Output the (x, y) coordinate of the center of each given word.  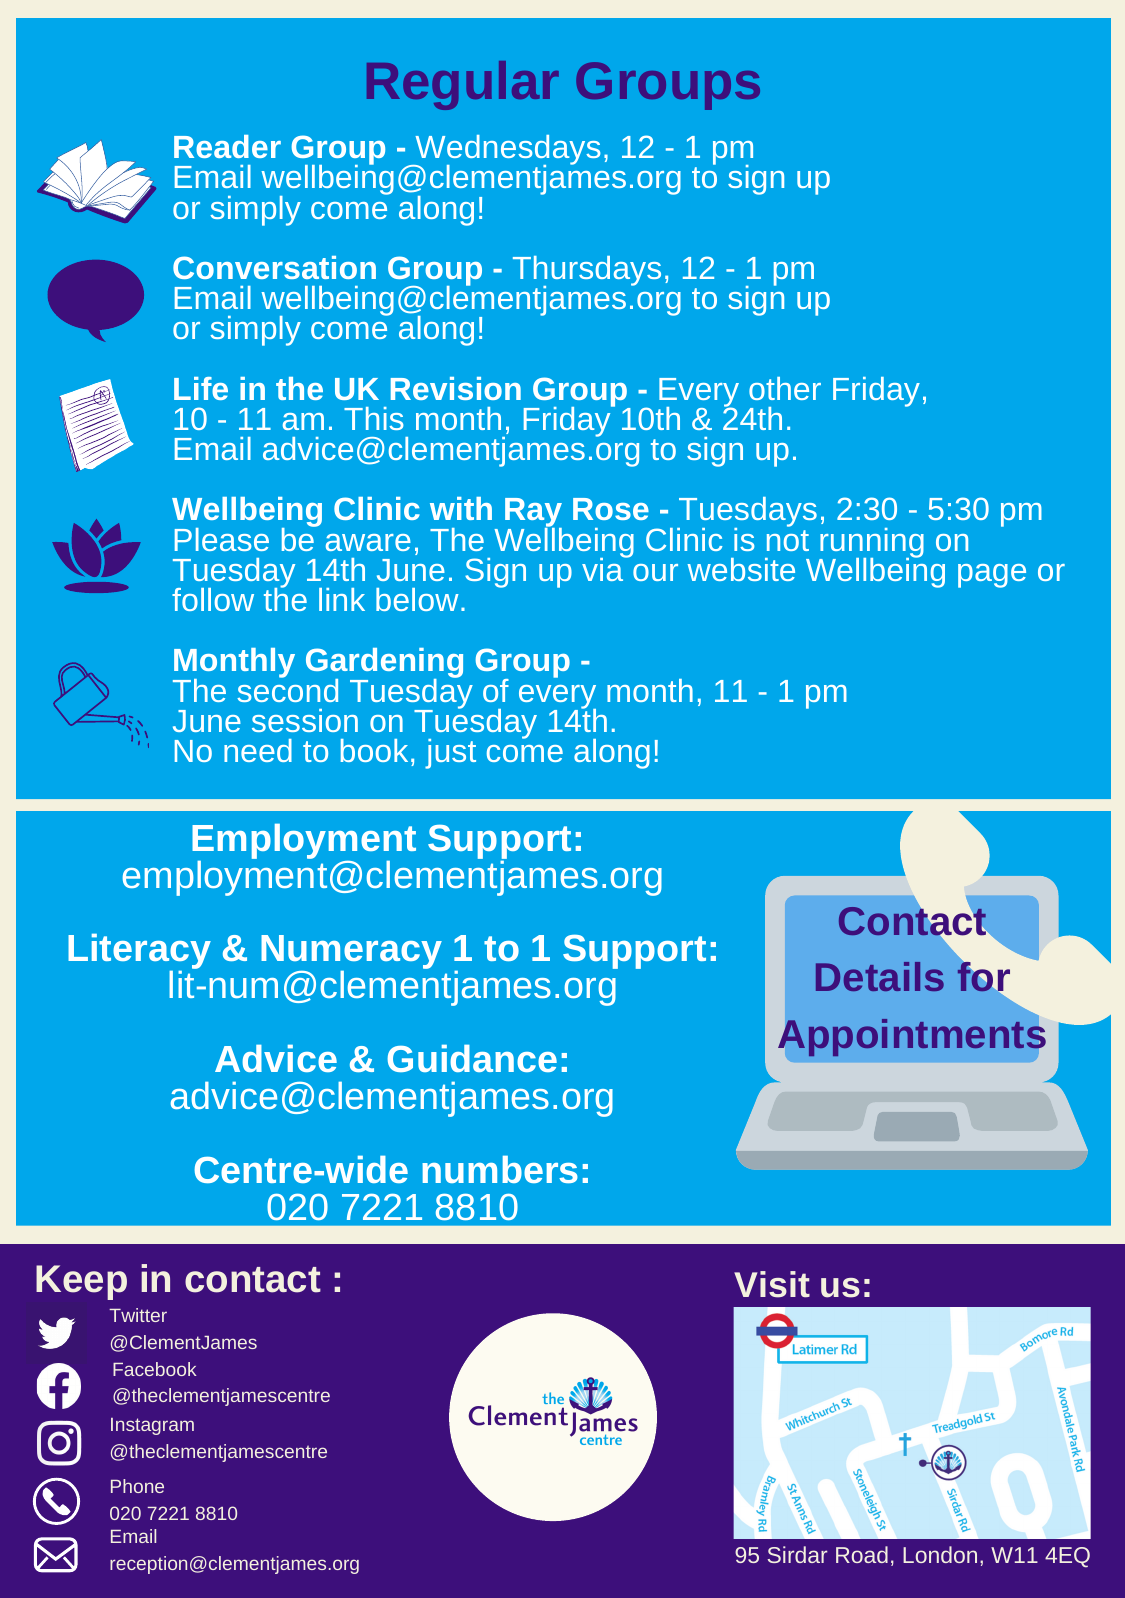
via (603, 568)
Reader (227, 146)
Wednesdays (507, 151)
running (871, 544)
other (785, 388)
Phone (137, 1486)
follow (213, 599)
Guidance (472, 1058)
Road (862, 1554)
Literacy (139, 953)
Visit (772, 1284)
